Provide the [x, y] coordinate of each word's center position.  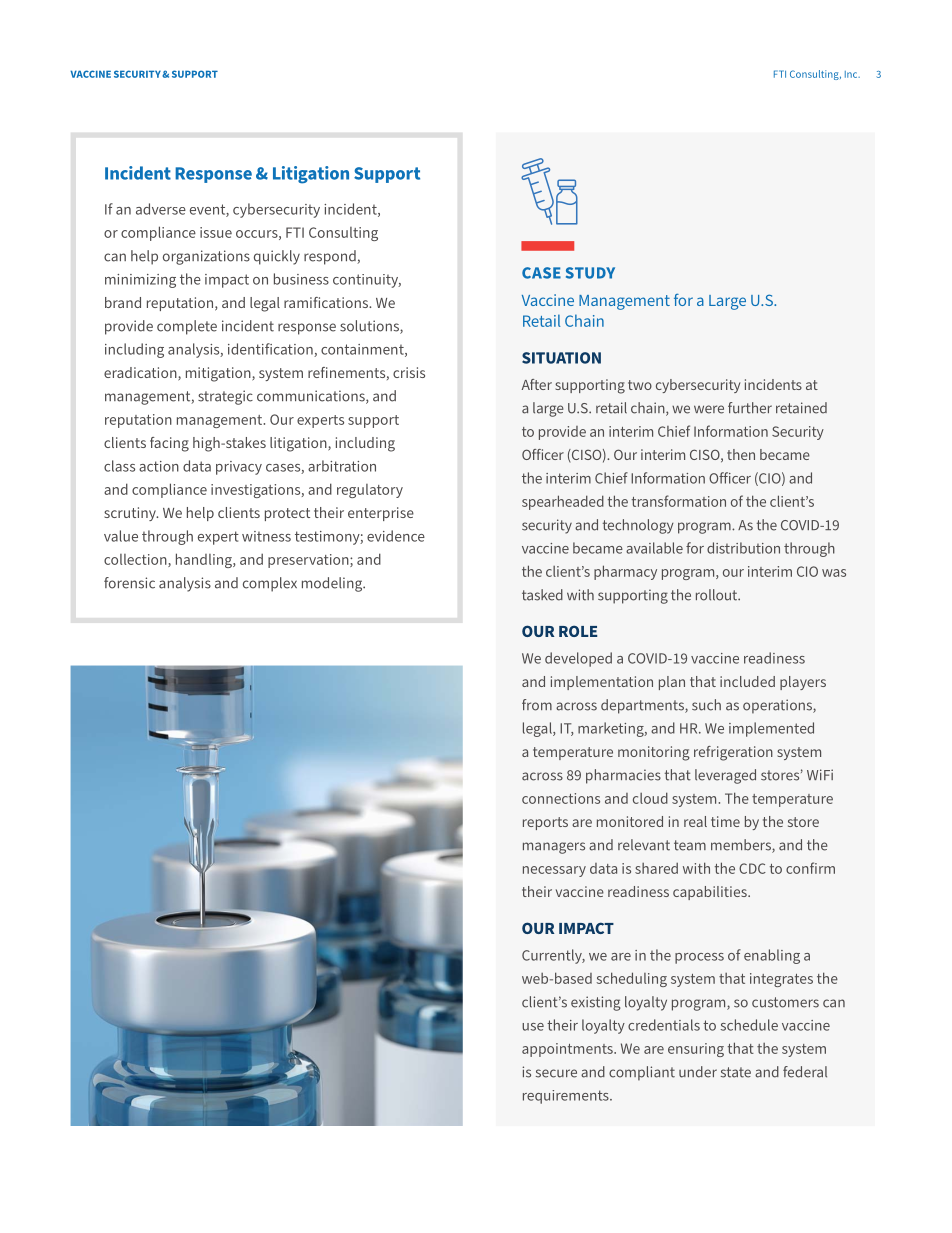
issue [216, 232]
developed [578, 659]
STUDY [590, 273]
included [747, 681]
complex [270, 584]
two [640, 385]
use [533, 1027]
